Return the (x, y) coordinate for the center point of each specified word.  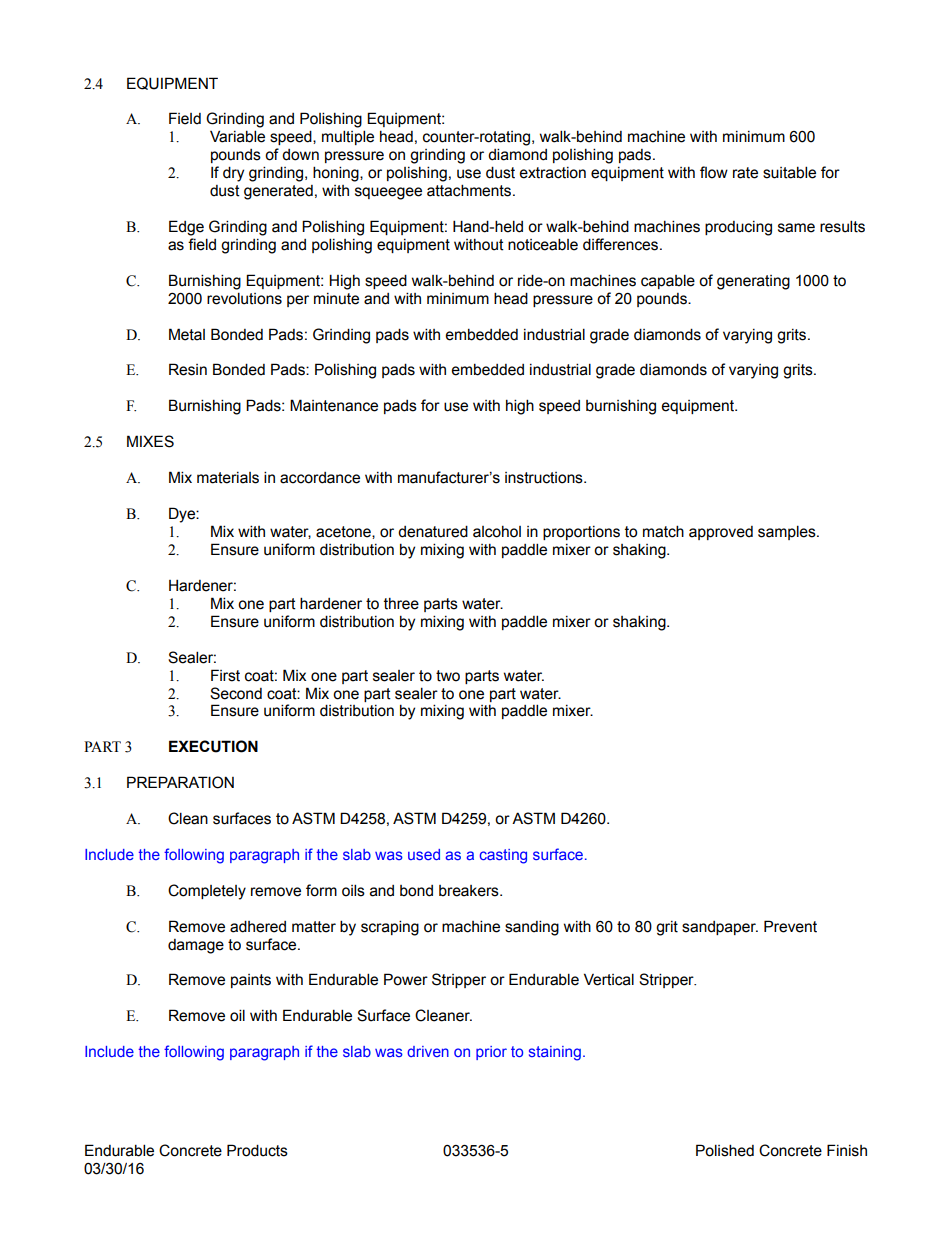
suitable (789, 172)
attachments (470, 190)
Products (257, 1150)
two (448, 676)
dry (233, 174)
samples (788, 532)
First (225, 675)
